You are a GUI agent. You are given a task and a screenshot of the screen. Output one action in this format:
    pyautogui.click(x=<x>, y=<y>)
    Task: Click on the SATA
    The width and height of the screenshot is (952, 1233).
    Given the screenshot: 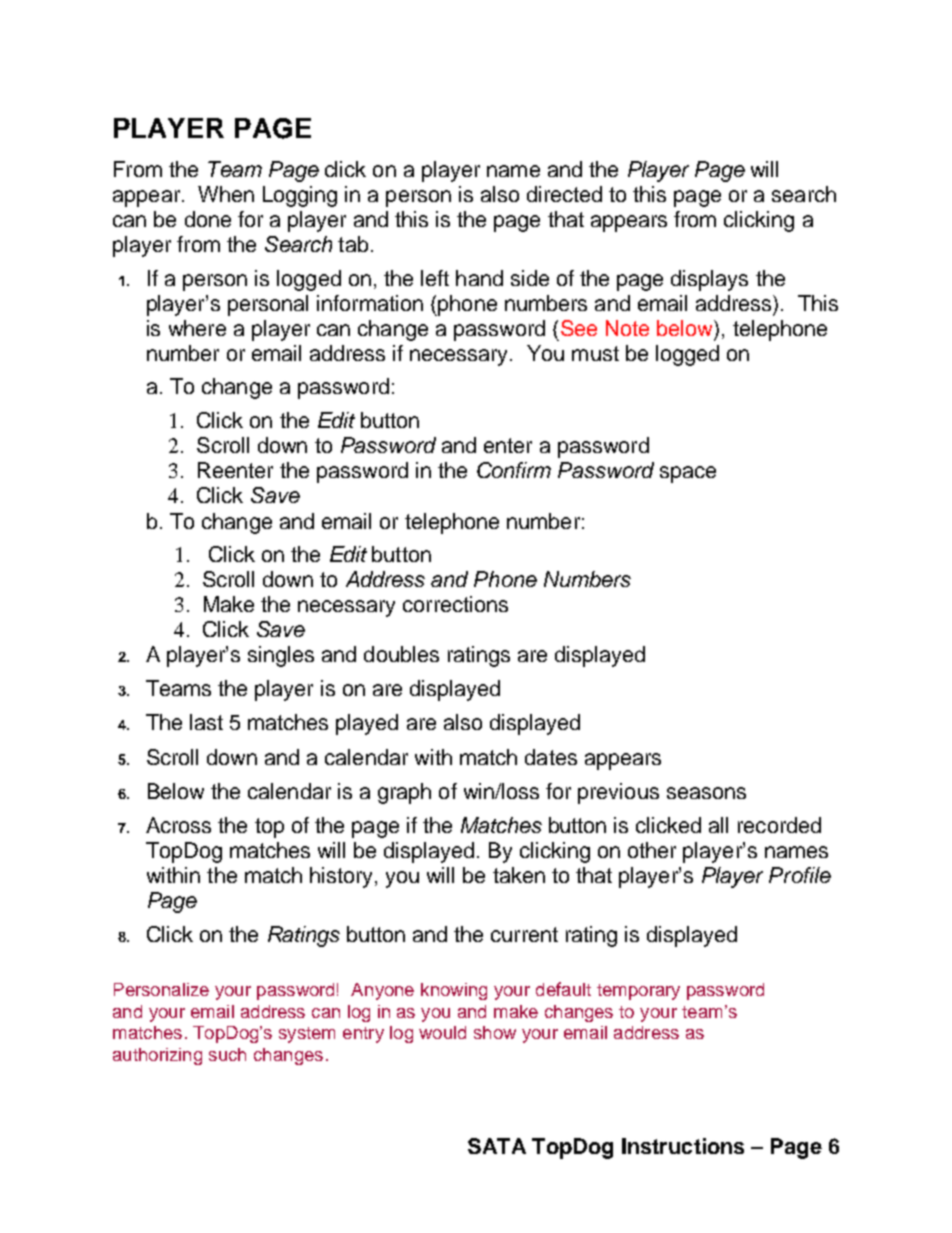 What is the action you would take?
    pyautogui.click(x=497, y=1146)
